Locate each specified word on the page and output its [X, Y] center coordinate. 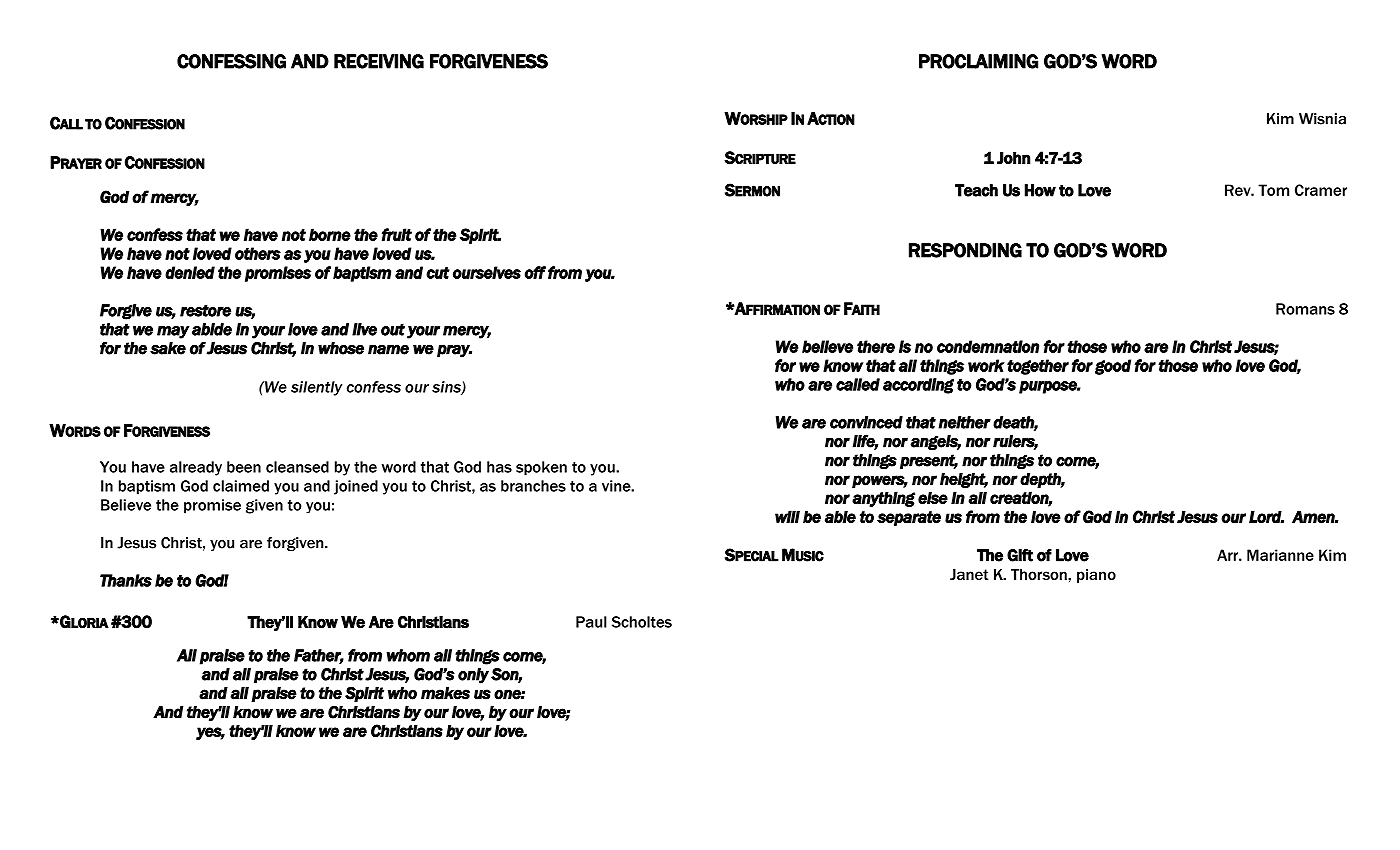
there [876, 346]
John [1014, 158]
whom [408, 655]
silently [316, 388]
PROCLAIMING [978, 61]
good [1113, 367]
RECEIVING [379, 61]
